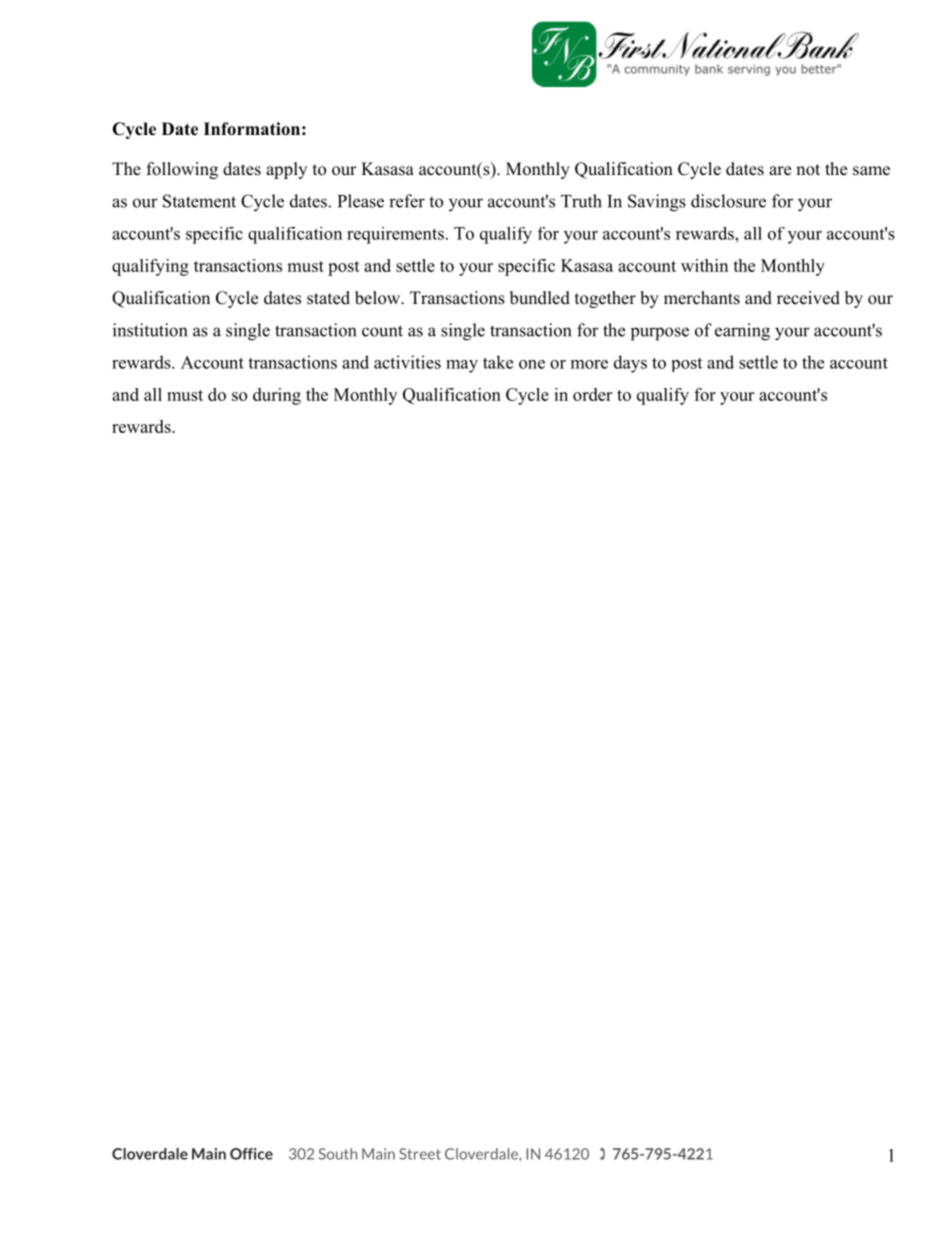  Describe the element at coordinates (462, 366) in the image. I see `may` at that location.
